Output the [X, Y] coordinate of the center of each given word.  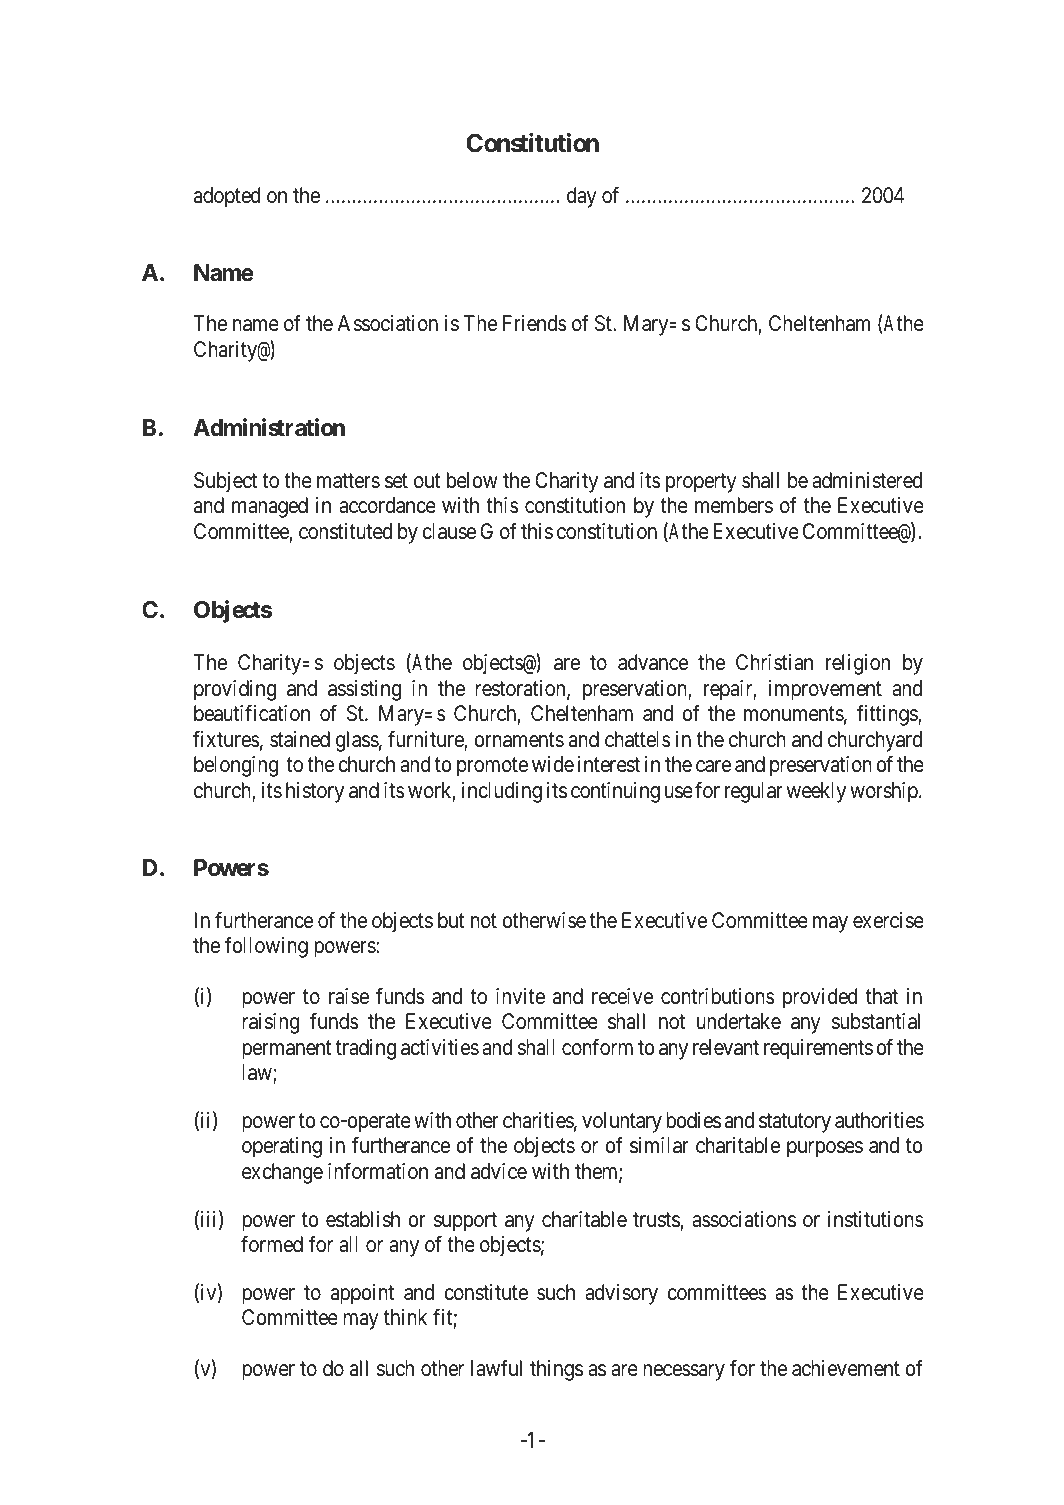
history [315, 792]
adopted [227, 197]
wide [553, 764]
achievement [846, 1368]
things [556, 1370]
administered [867, 480]
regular [754, 792]
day [582, 197]
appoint [362, 1294]
